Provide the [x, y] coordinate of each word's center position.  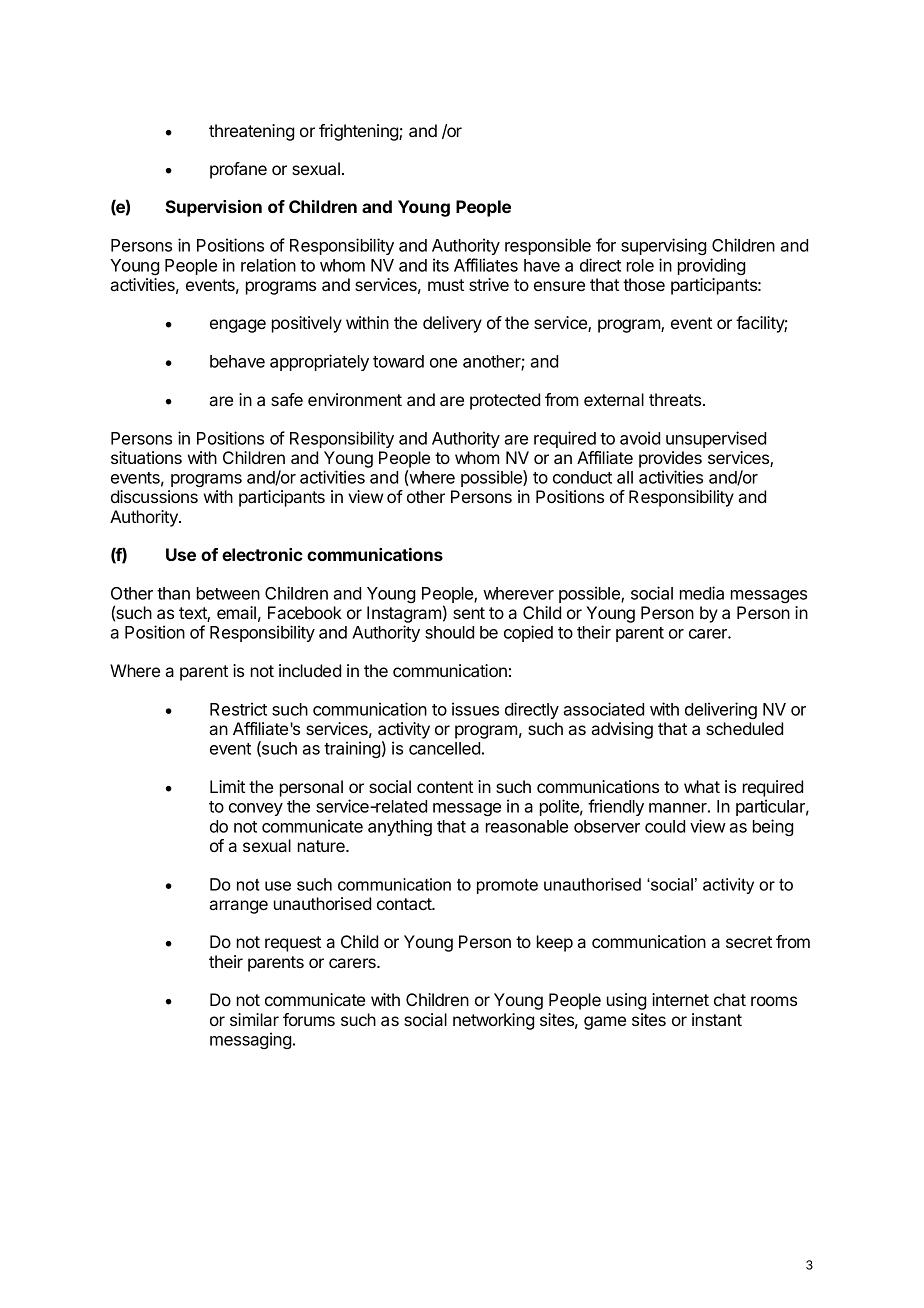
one [443, 363]
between [228, 593]
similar [254, 1019]
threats [676, 399]
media [702, 593]
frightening [359, 132]
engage [238, 326]
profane [238, 170]
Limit [227, 786]
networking [493, 1021]
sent [469, 613]
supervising [663, 246]
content [445, 787]
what [702, 786]
